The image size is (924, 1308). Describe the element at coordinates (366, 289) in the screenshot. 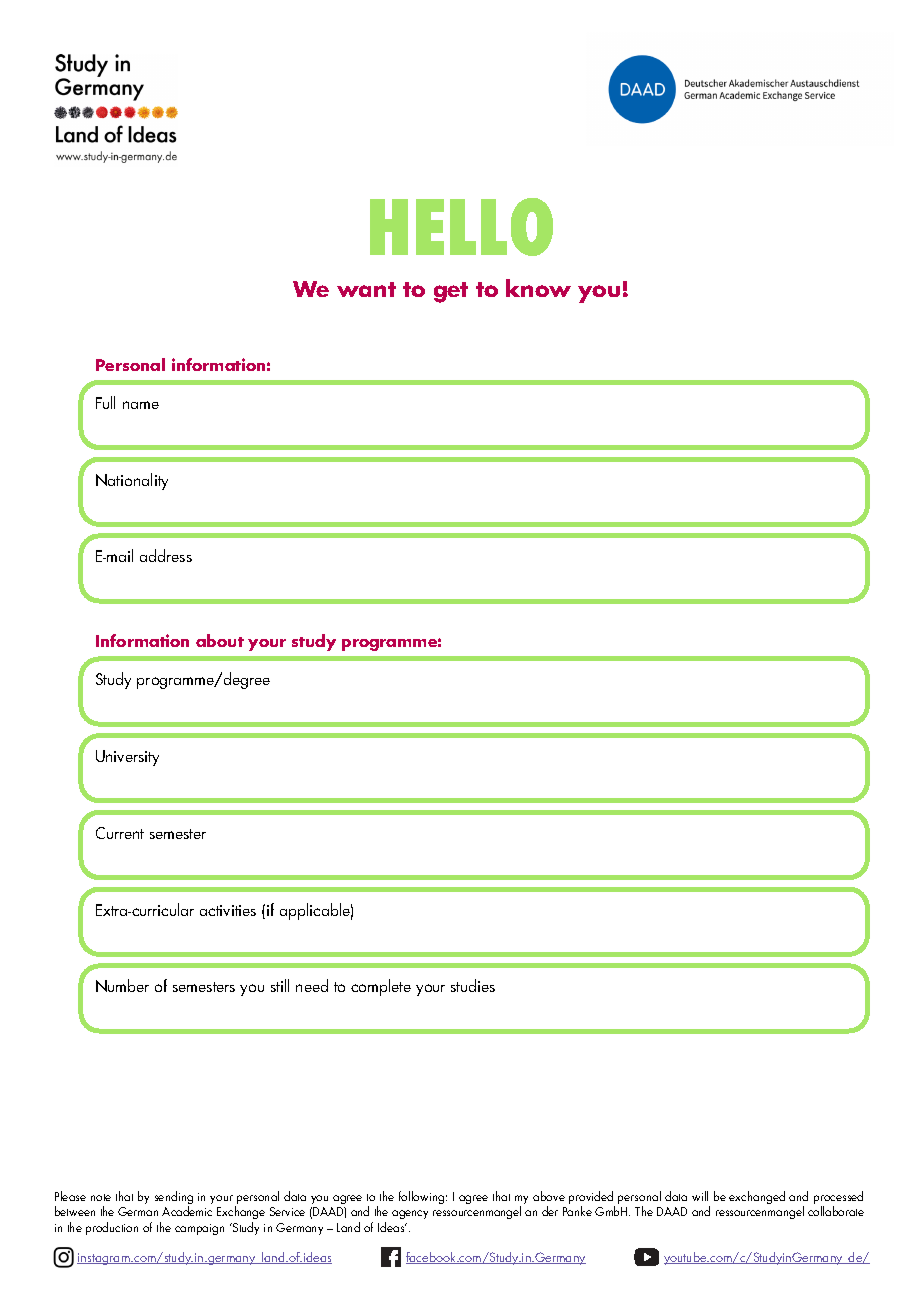

I see `want` at that location.
